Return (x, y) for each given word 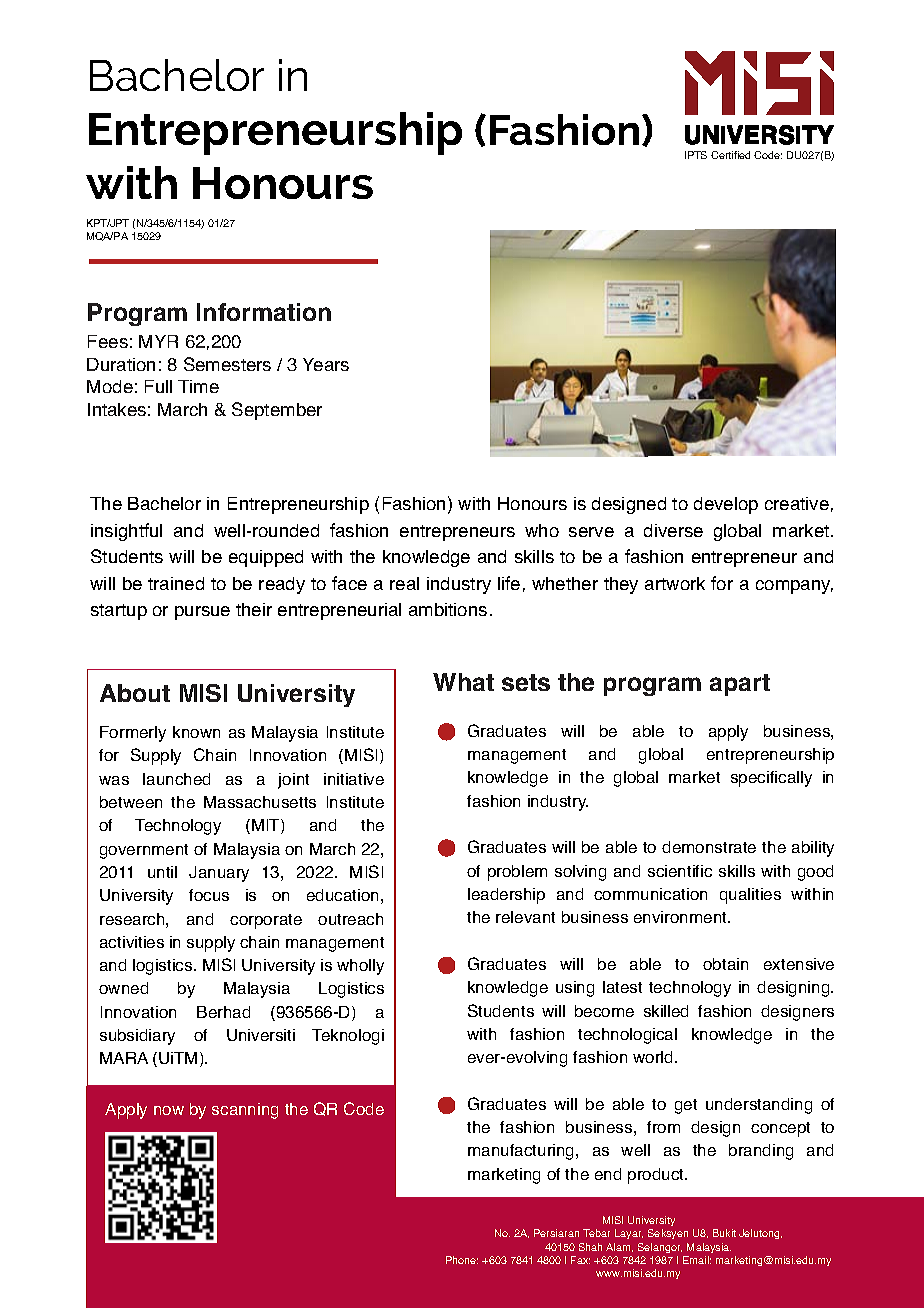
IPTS (696, 155)
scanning (245, 1111)
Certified (730, 155)
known (196, 732)
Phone (462, 1260)
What (463, 682)
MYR (158, 341)
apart (740, 685)
